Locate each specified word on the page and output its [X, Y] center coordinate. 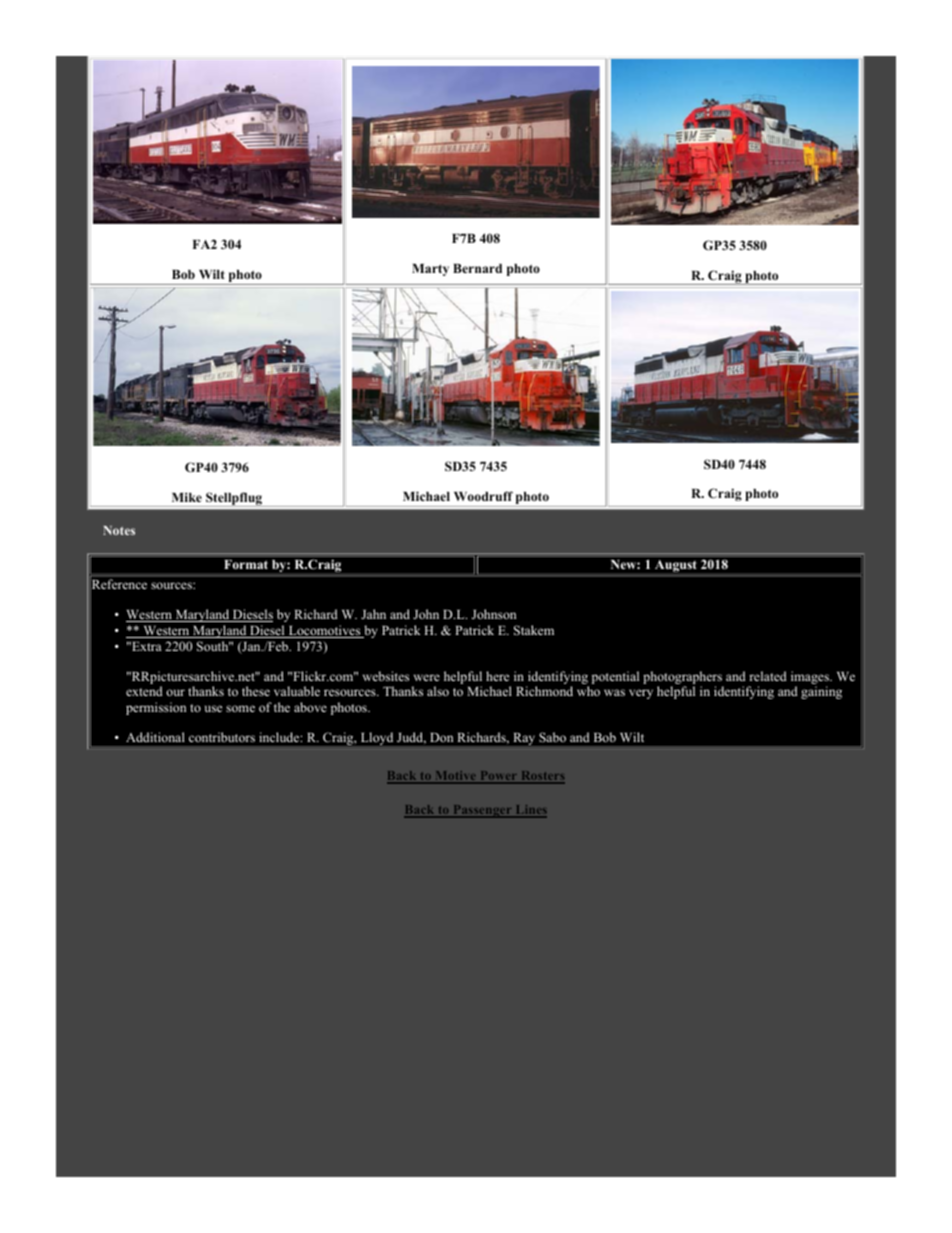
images [811, 677]
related [768, 676]
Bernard [477, 268]
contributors [222, 737]
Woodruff [483, 496]
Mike [187, 497]
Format [246, 564]
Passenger [482, 811]
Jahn [373, 614]
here [497, 676]
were [427, 677]
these [256, 691]
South [214, 646]
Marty [430, 270]
